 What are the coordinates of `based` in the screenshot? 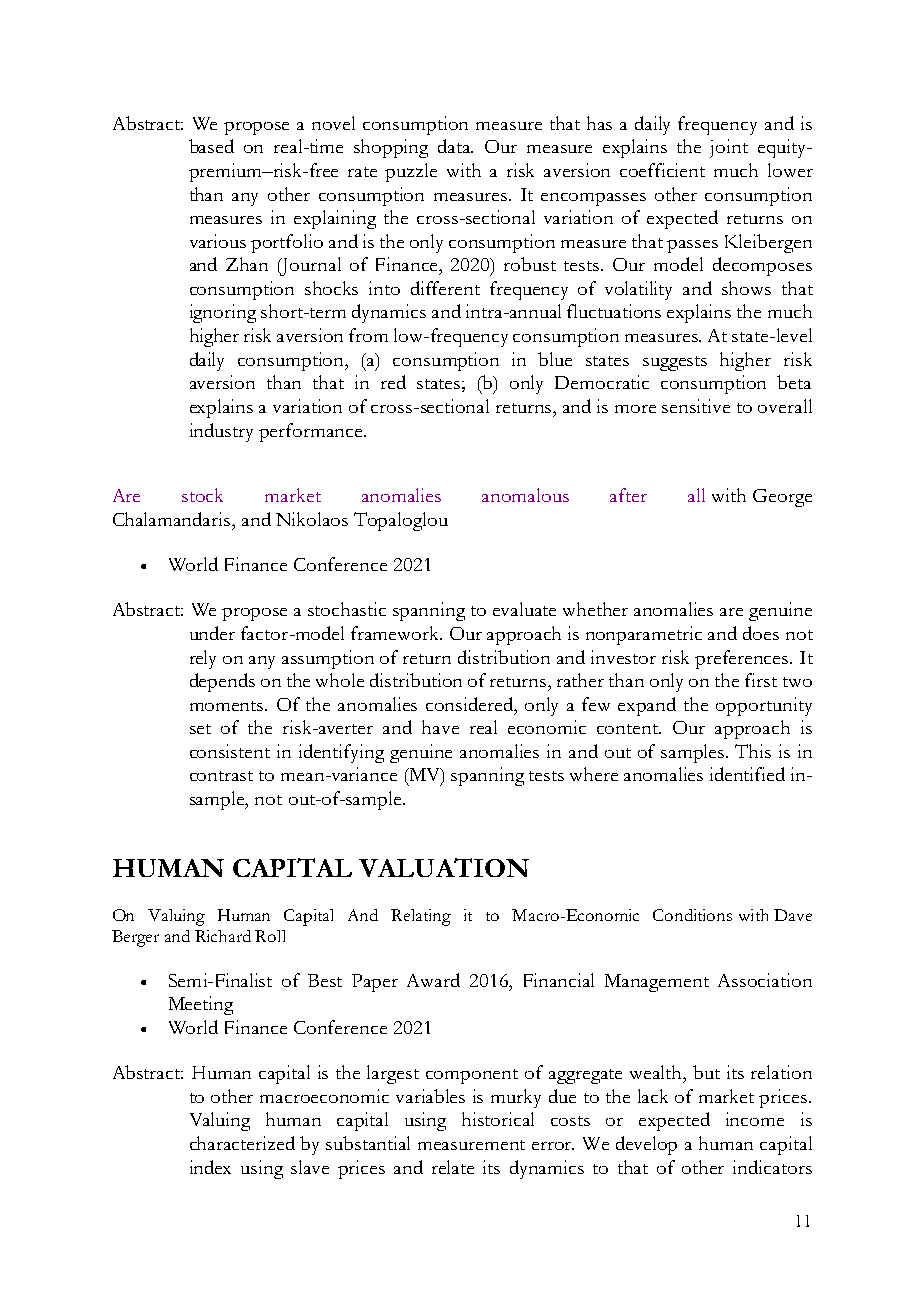 It's located at (211, 146).
